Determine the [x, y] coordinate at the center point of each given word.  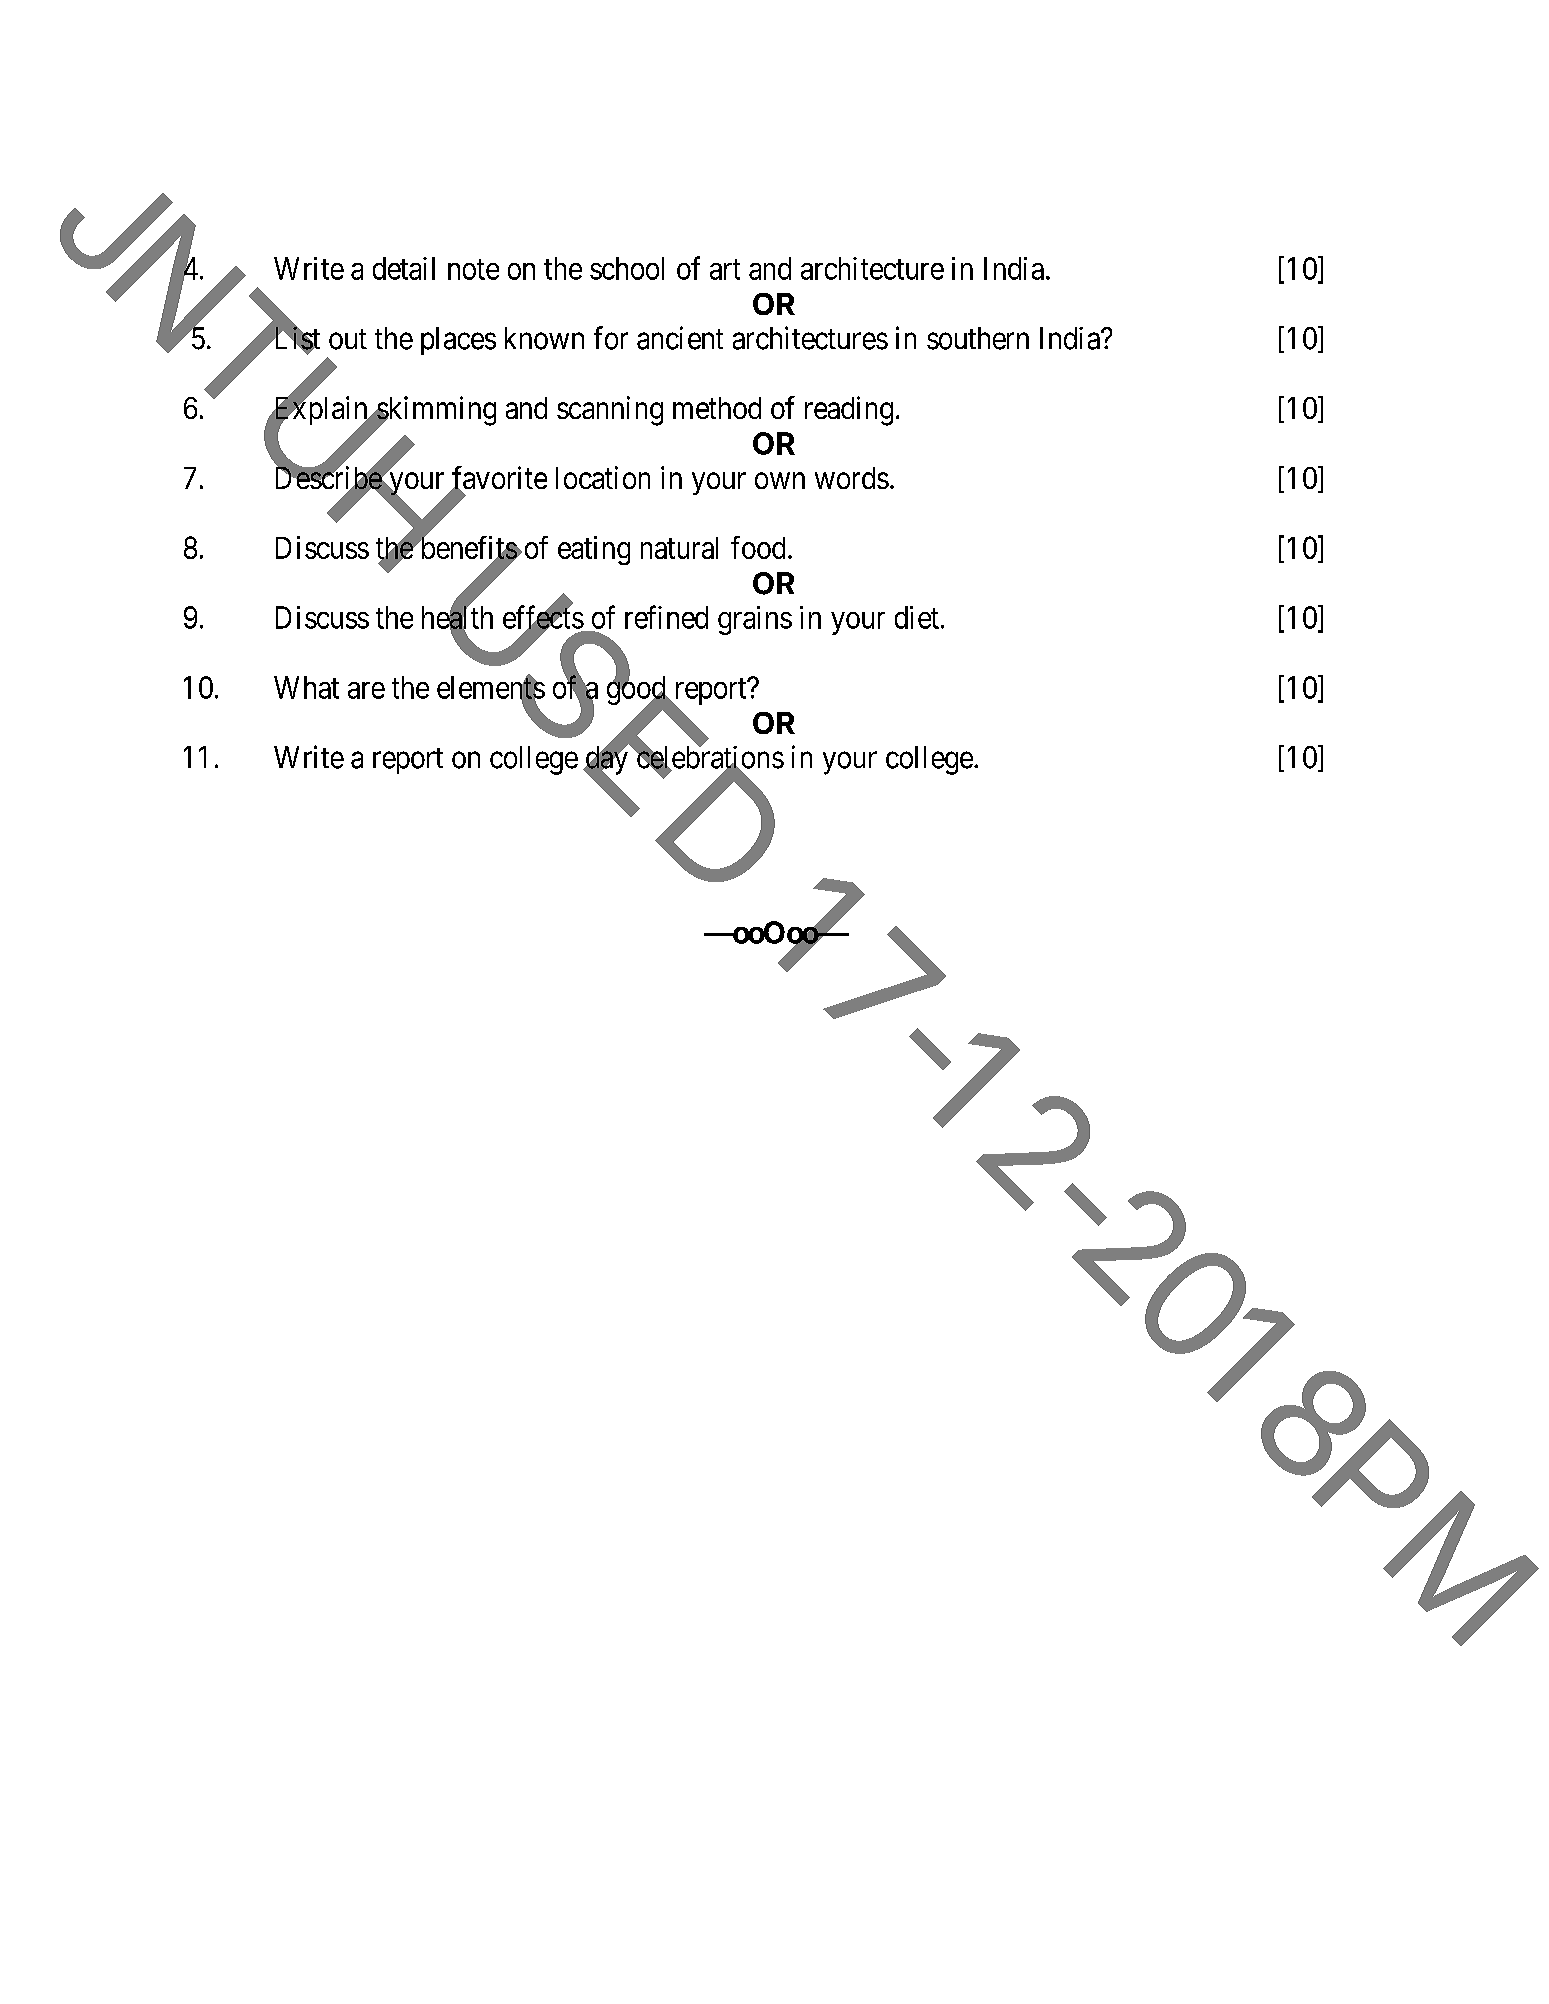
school [627, 268]
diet [917, 617]
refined [666, 617]
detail [404, 268]
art [725, 269]
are [366, 690]
